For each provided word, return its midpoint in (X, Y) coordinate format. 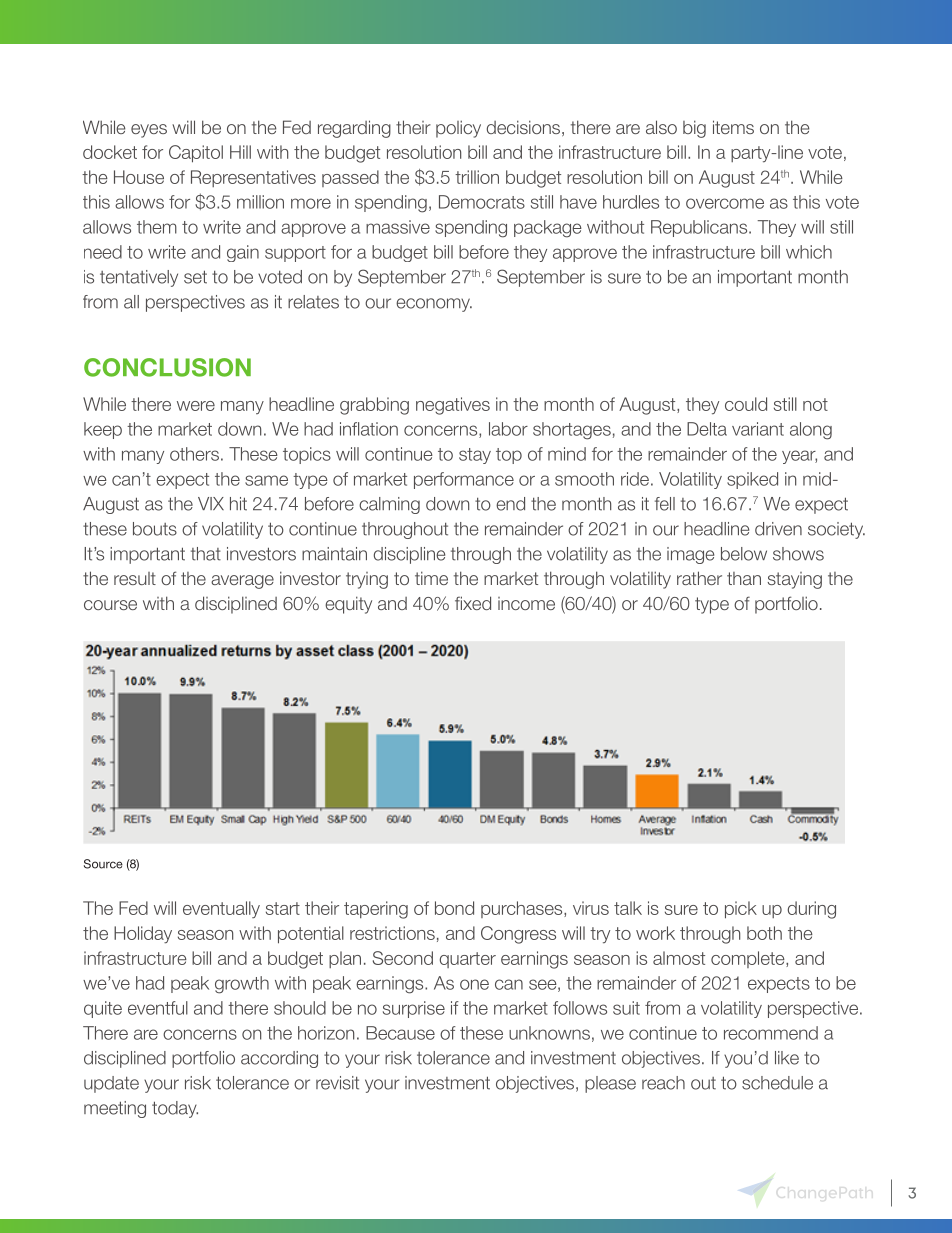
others (194, 454)
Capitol (196, 154)
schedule (777, 1083)
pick (741, 910)
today (175, 1109)
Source (103, 864)
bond (454, 908)
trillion (477, 177)
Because (400, 1033)
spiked (752, 480)
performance (464, 480)
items (733, 127)
